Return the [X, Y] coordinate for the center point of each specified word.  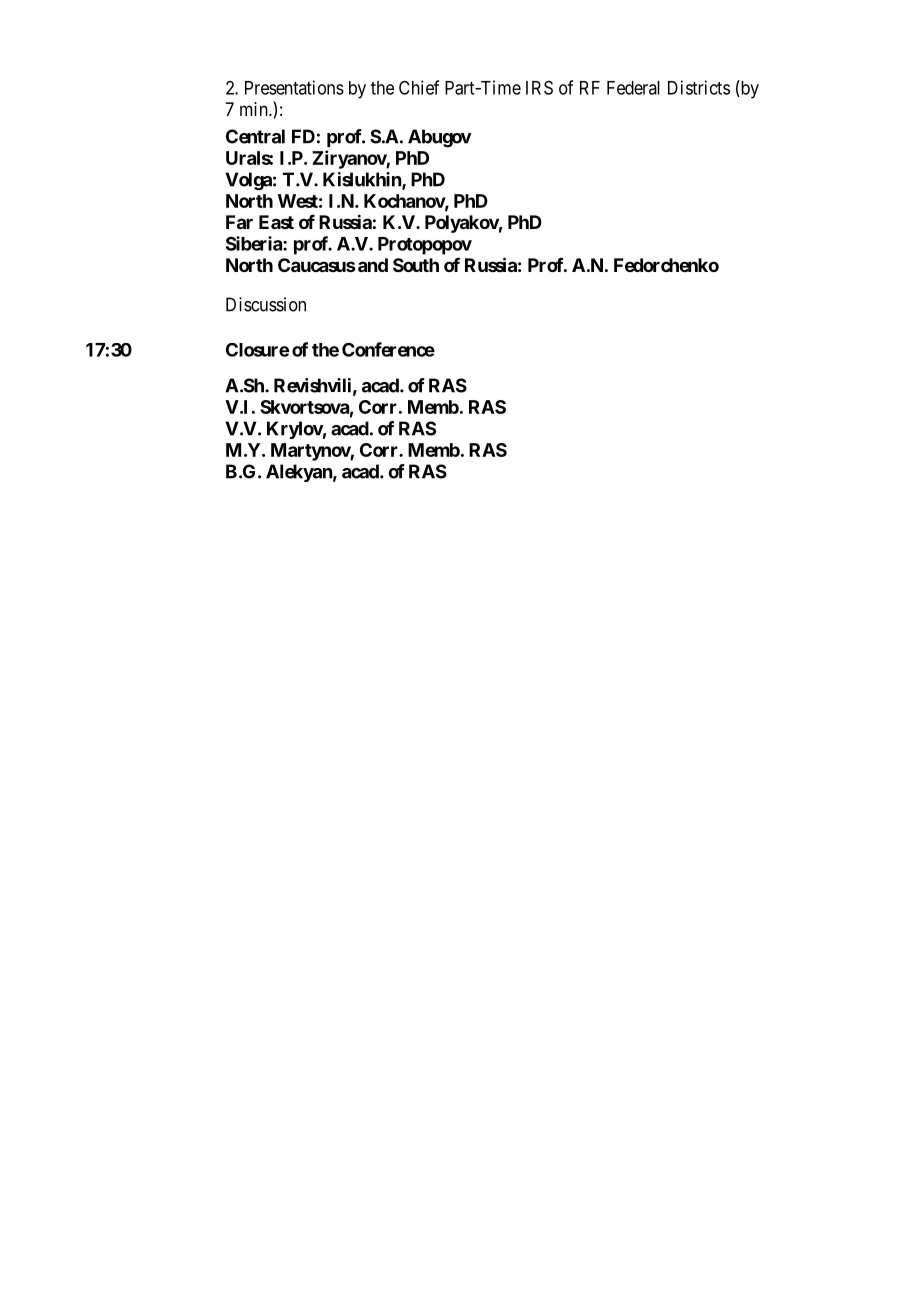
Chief [419, 87]
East [276, 222]
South [416, 265]
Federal [633, 88]
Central [255, 136]
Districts [699, 87]
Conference [388, 349]
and [373, 265]
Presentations [294, 87]
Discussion [266, 304]
